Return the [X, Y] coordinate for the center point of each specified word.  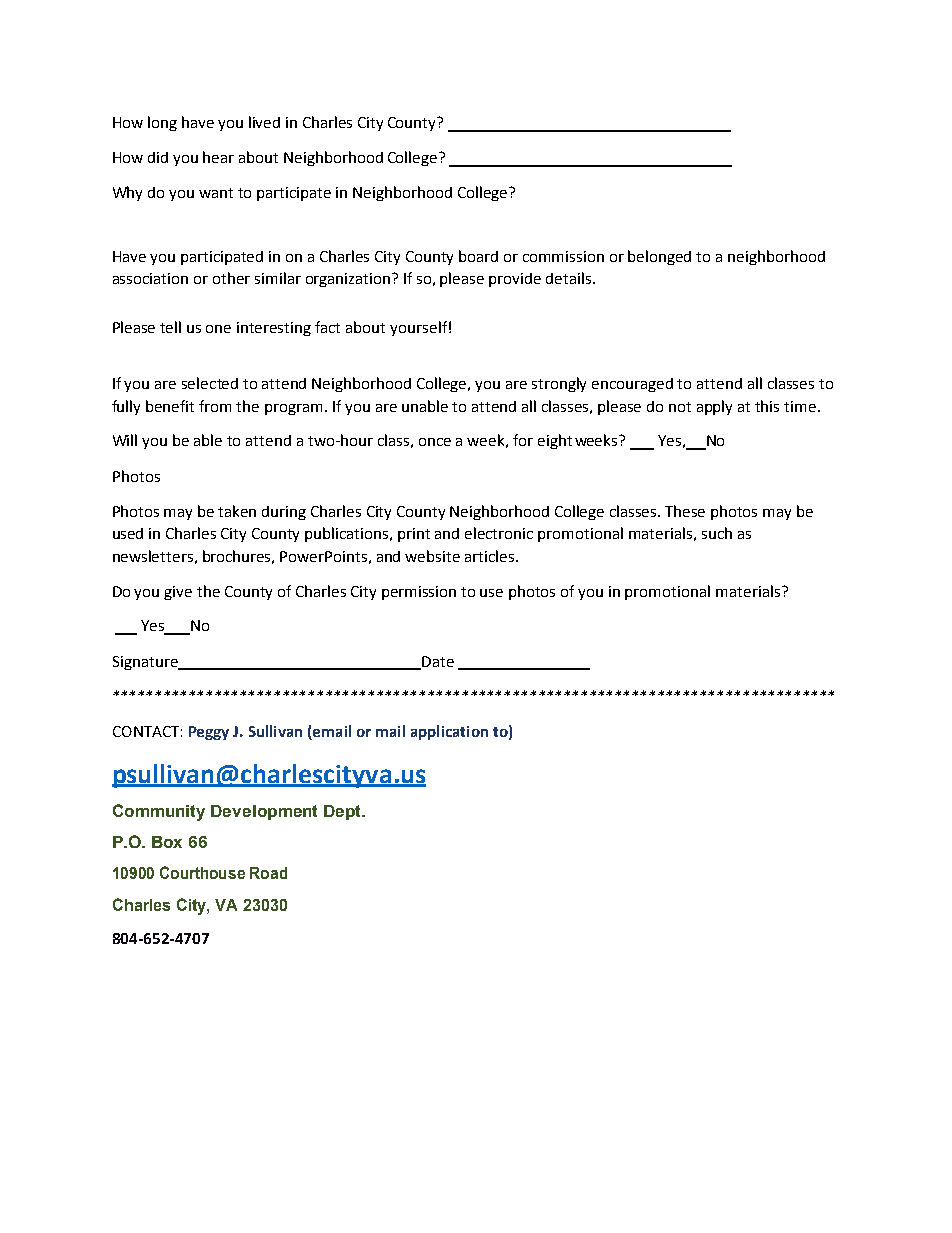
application [449, 732]
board [478, 256]
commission [563, 256]
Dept [344, 812]
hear [218, 157]
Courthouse [202, 872]
